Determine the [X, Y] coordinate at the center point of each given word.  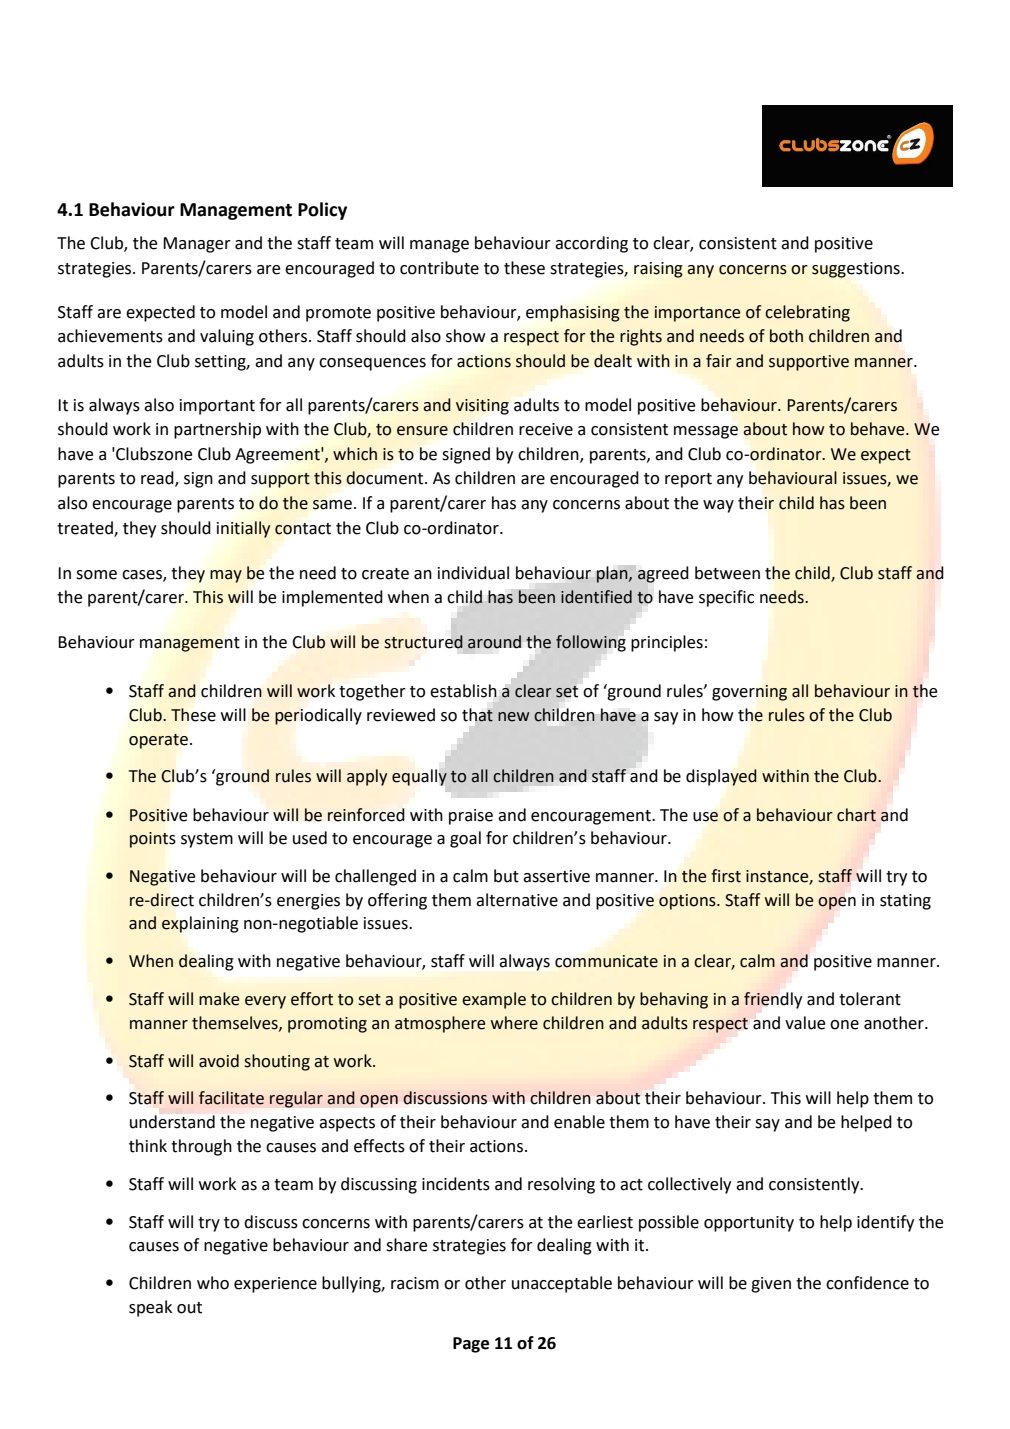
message [706, 432]
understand [172, 1122]
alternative [517, 900]
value [805, 1023]
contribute [439, 268]
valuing [227, 337]
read [158, 479]
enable [579, 1122]
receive [546, 429]
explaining [200, 924]
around [494, 642]
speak [150, 1308]
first [726, 876]
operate [158, 741]
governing [749, 693]
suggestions [857, 270]
